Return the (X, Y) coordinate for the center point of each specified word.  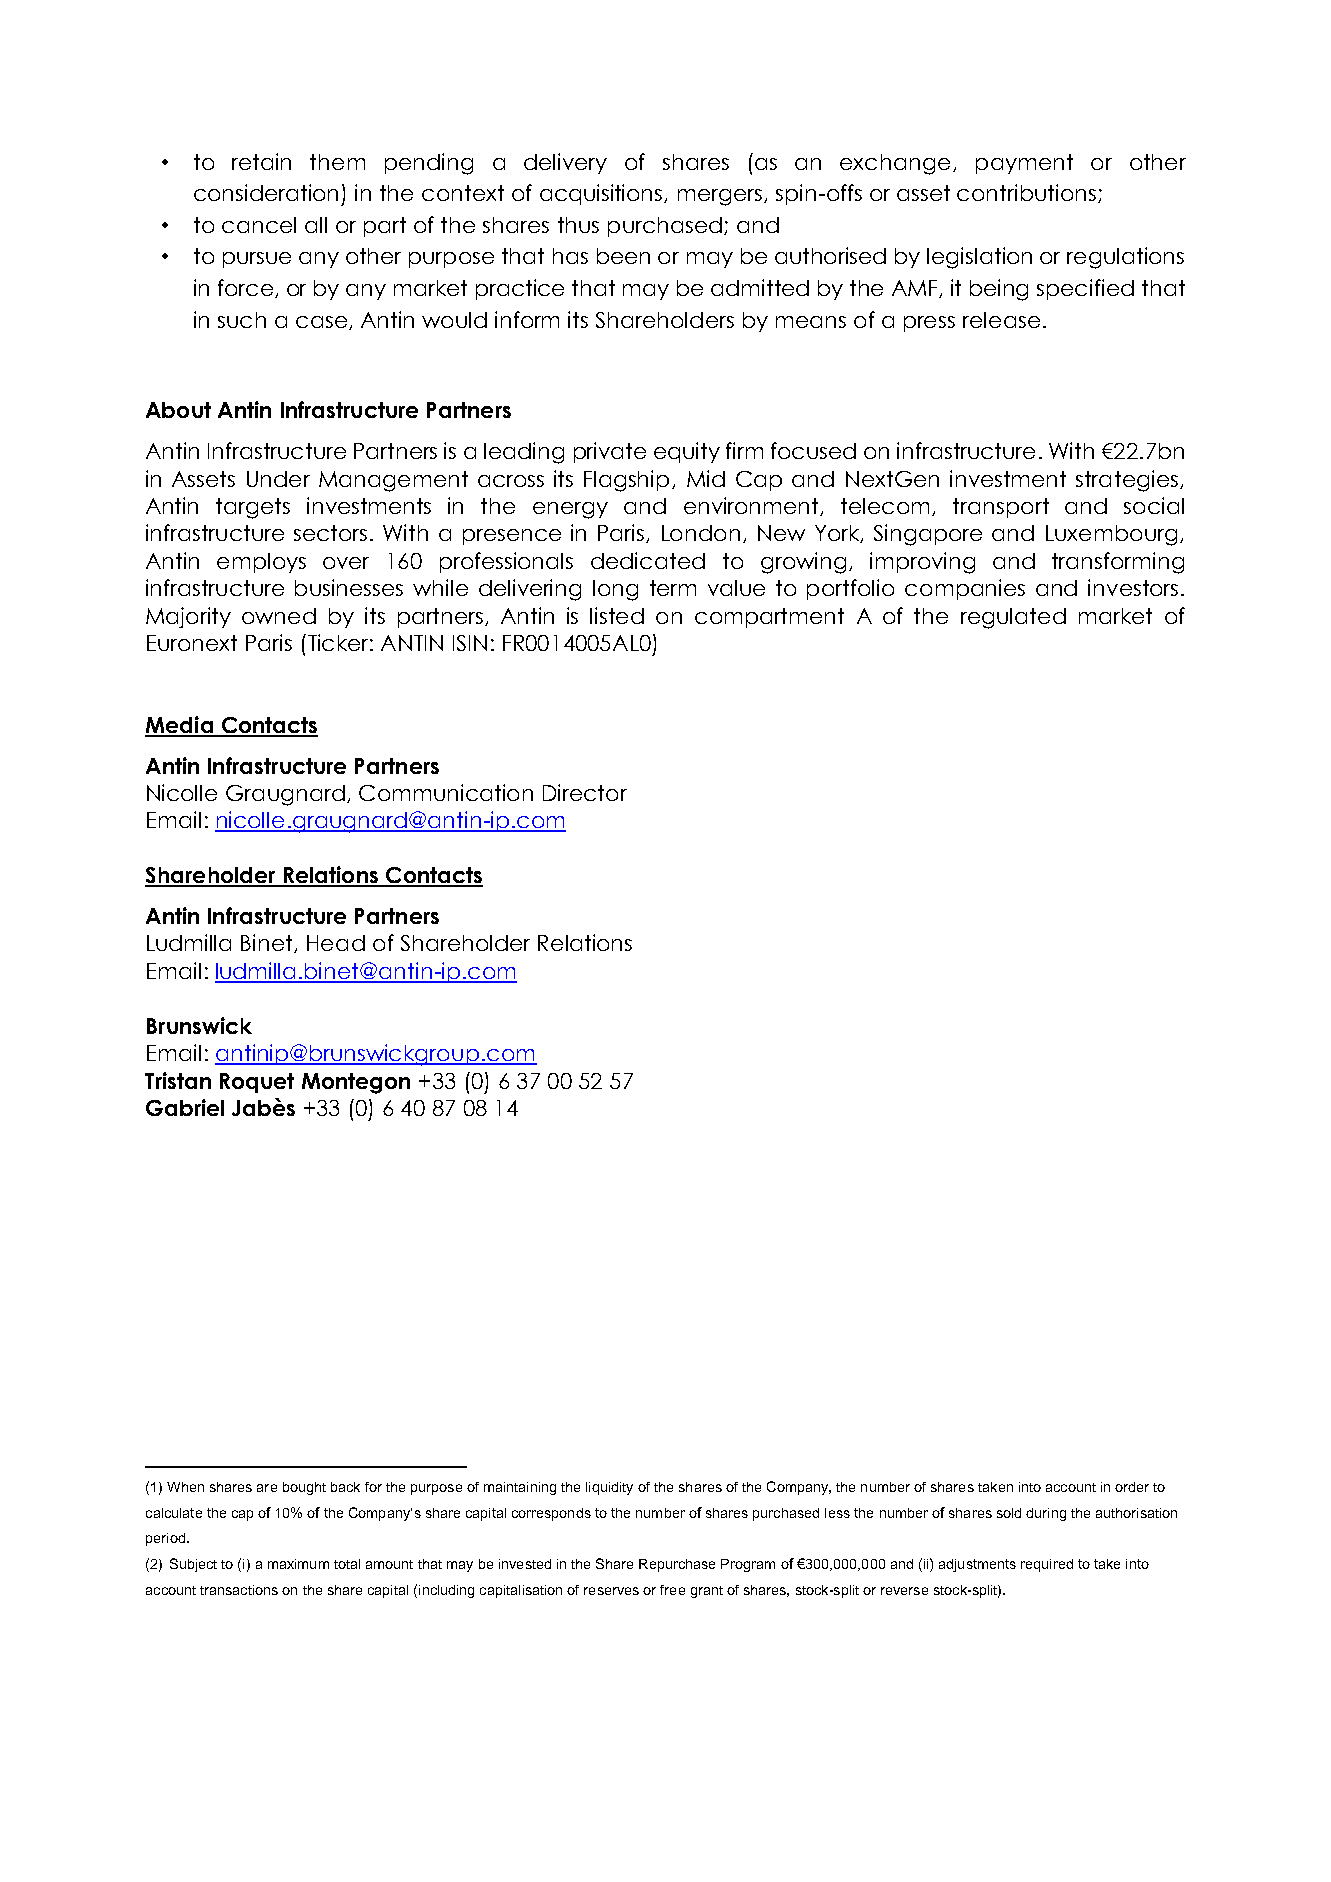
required (1047, 1565)
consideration (266, 192)
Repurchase (677, 1565)
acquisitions (602, 194)
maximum (298, 1564)
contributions (1026, 192)
